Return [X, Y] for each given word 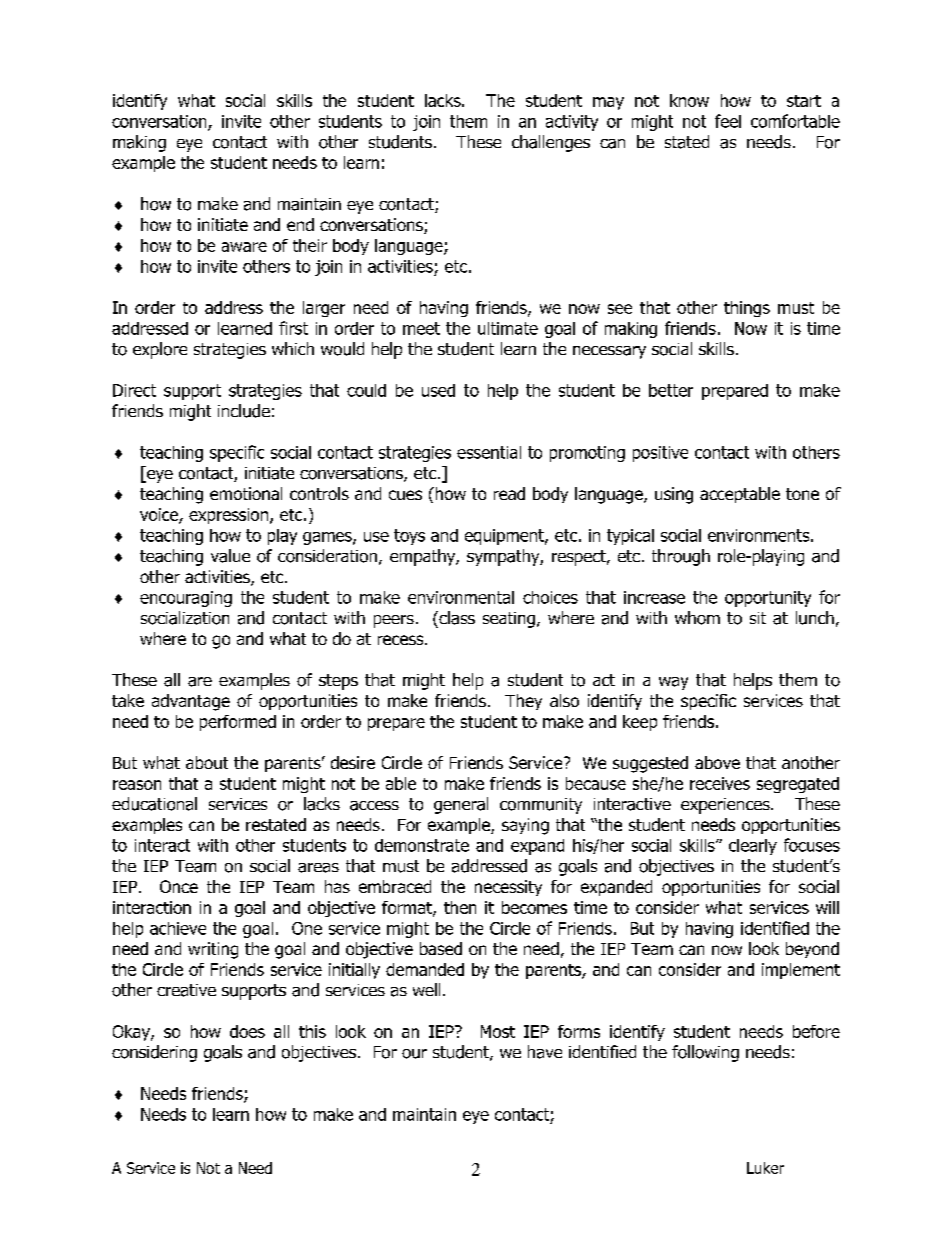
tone [802, 494]
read [509, 493]
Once [179, 886]
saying [525, 826]
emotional [246, 493]
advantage [191, 702]
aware [244, 247]
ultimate [508, 328]
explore [160, 350]
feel [728, 121]
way [673, 683]
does [247, 1031]
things [747, 309]
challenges [551, 143]
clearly [753, 847]
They [523, 702]
